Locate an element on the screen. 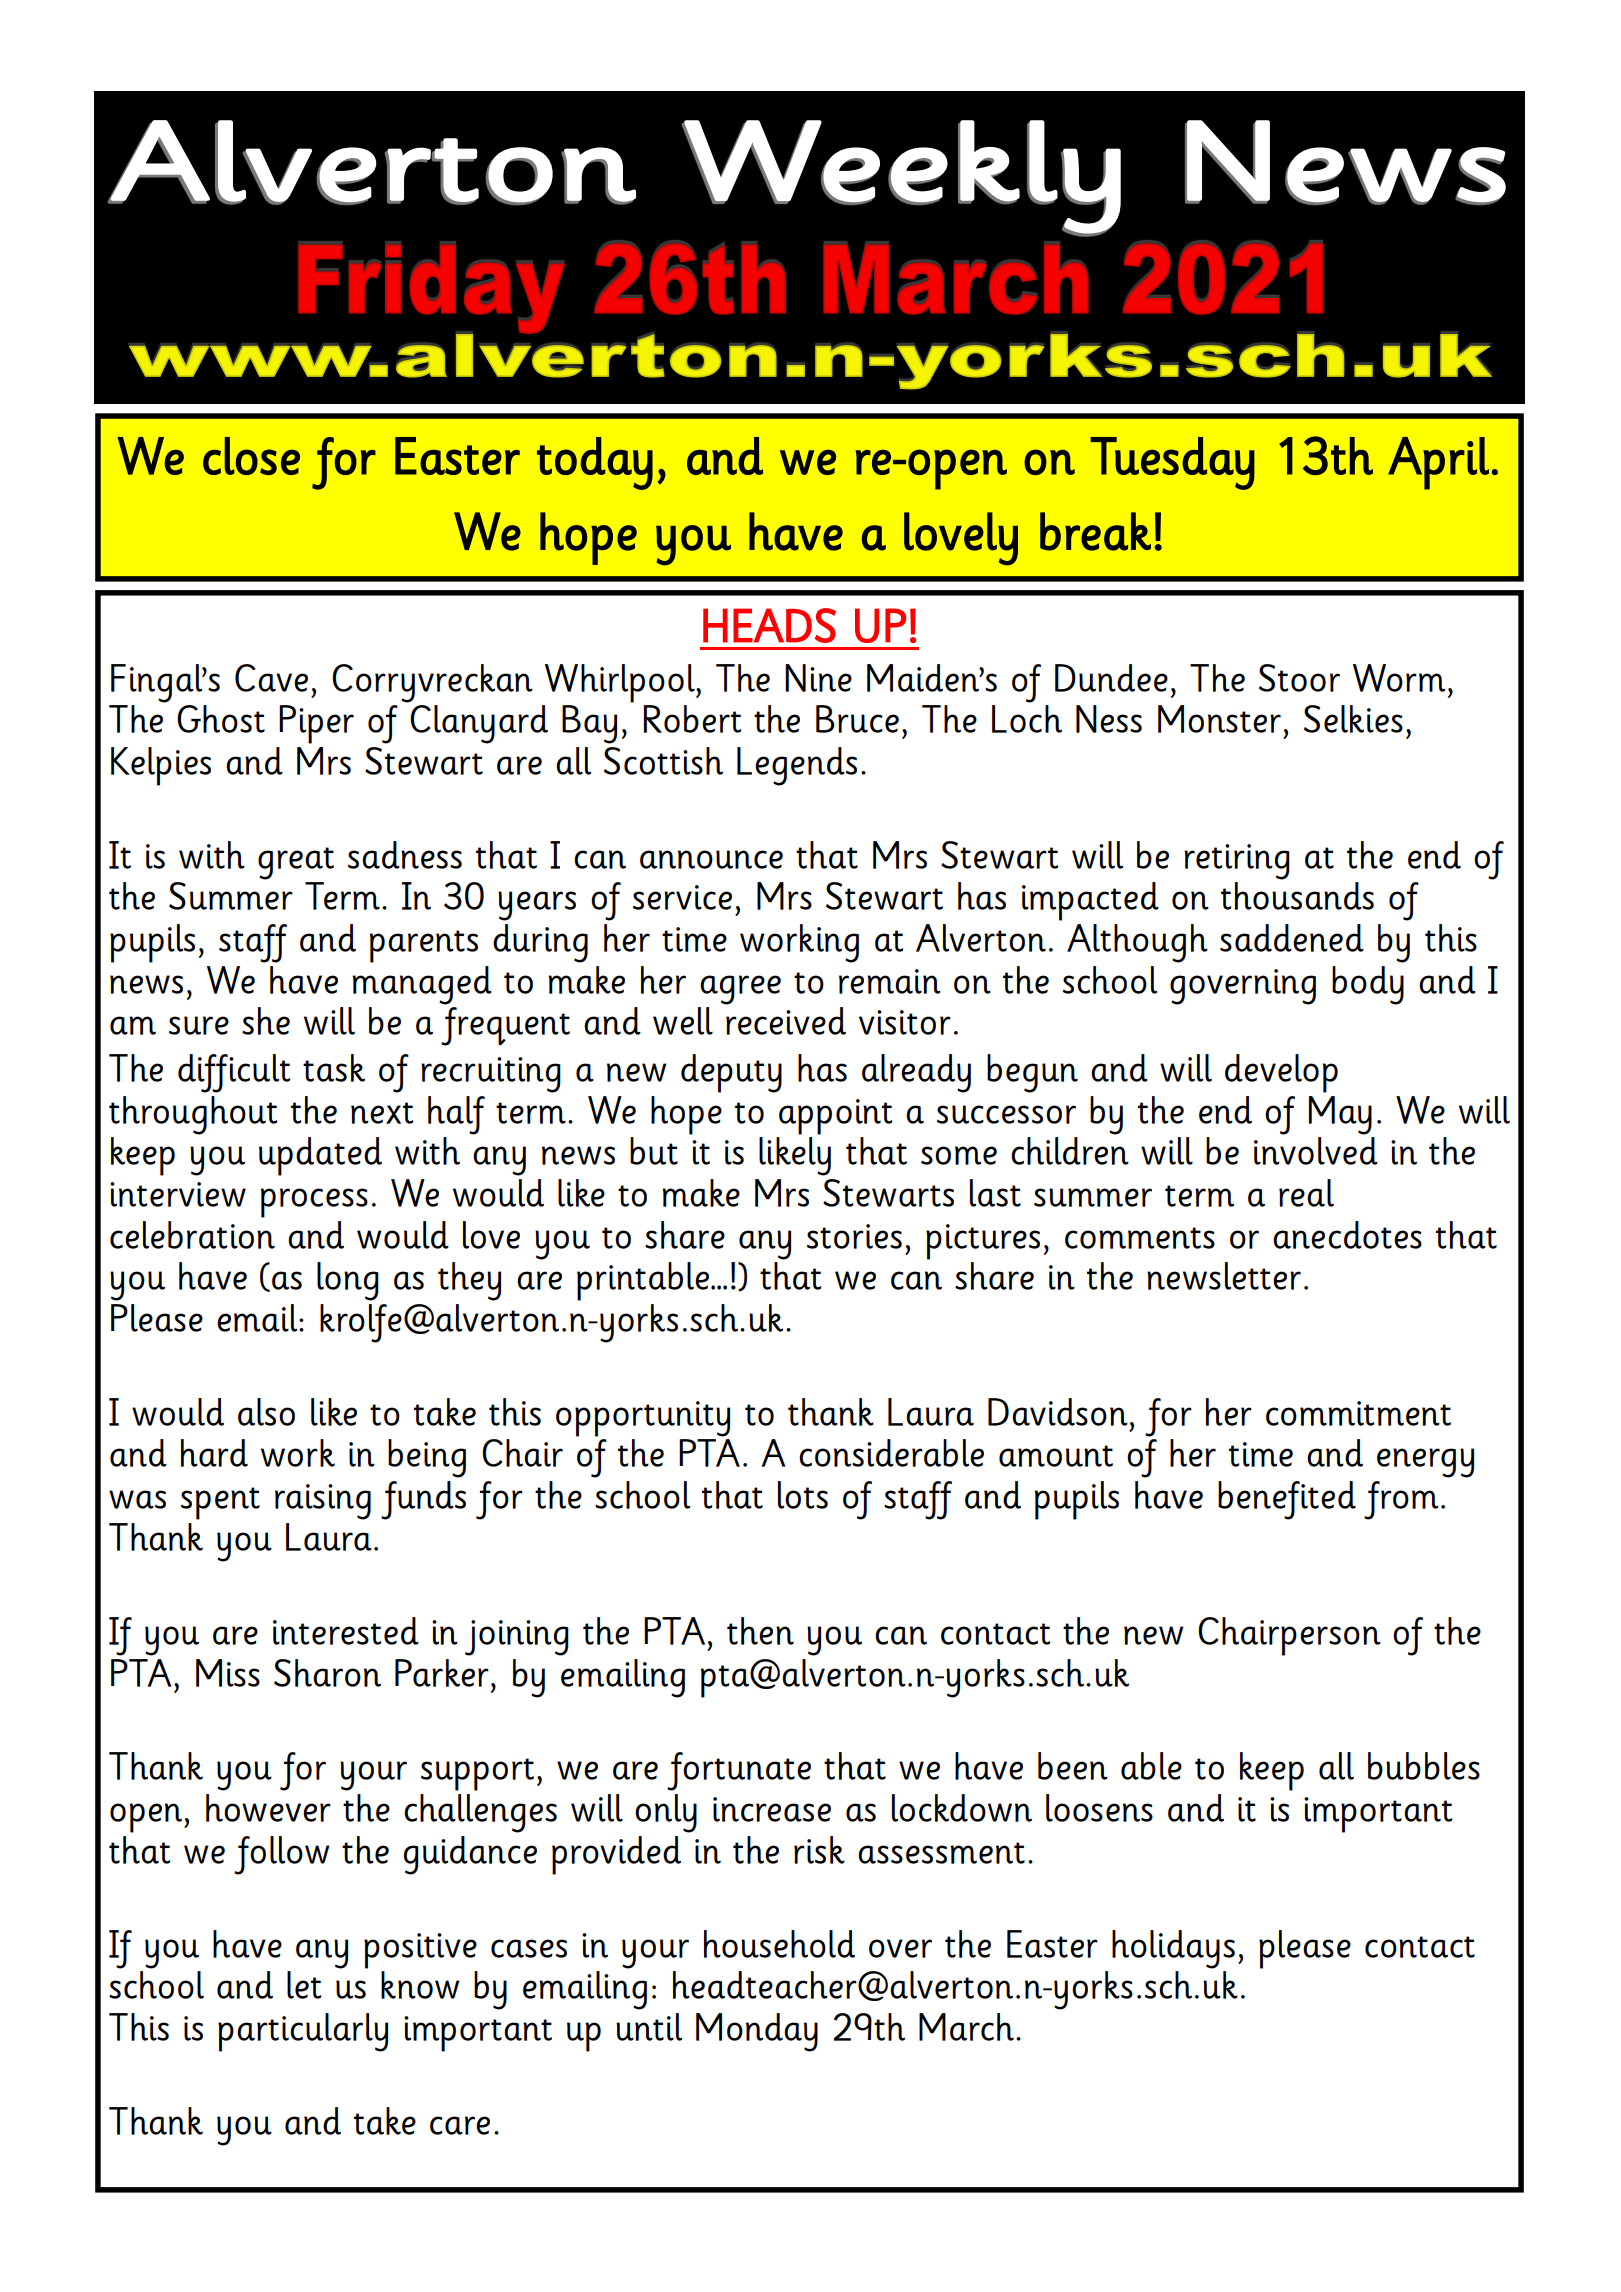 This screenshot has height=2292, width=1621. received is located at coordinates (786, 1021).
